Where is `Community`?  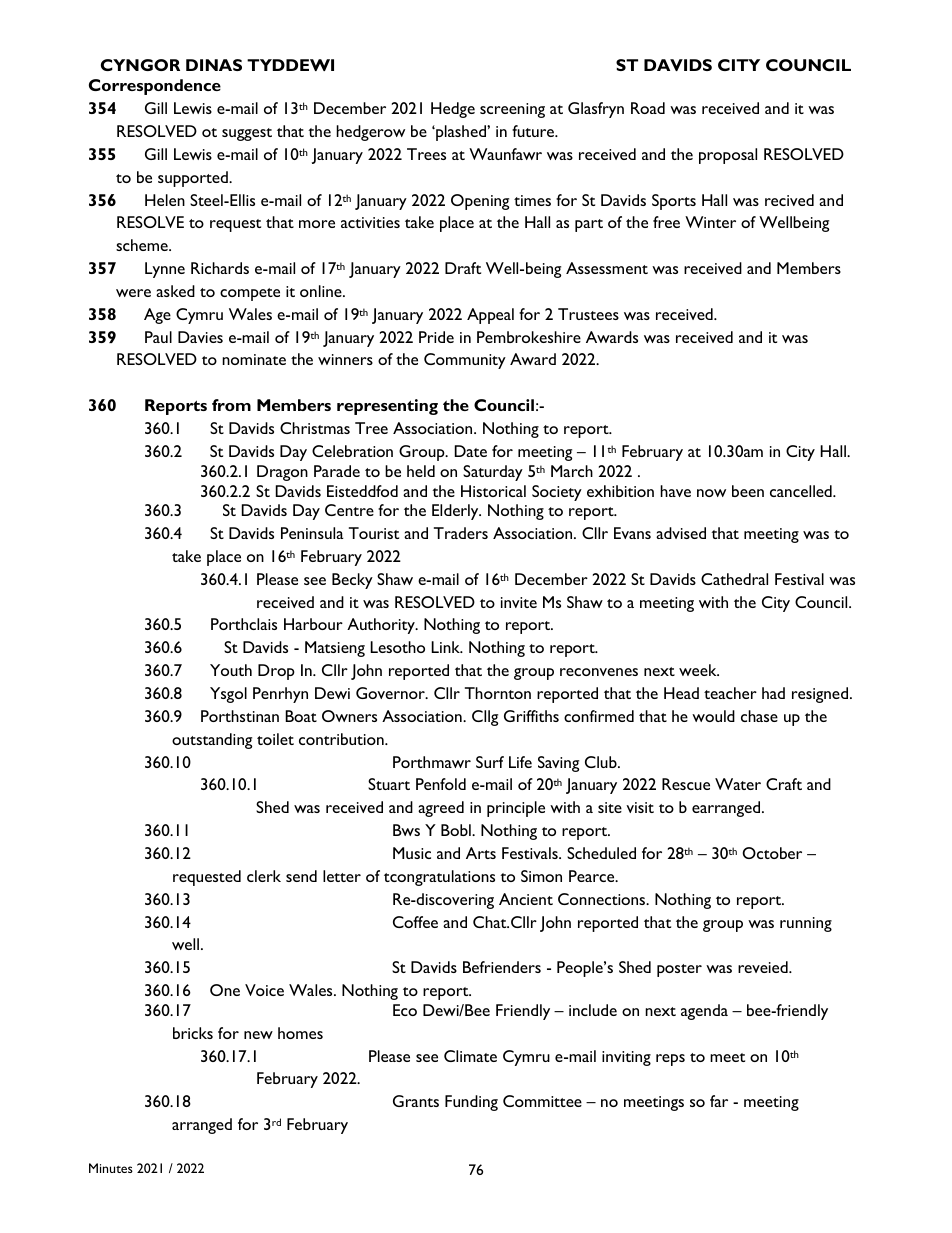 Community is located at coordinates (465, 361).
